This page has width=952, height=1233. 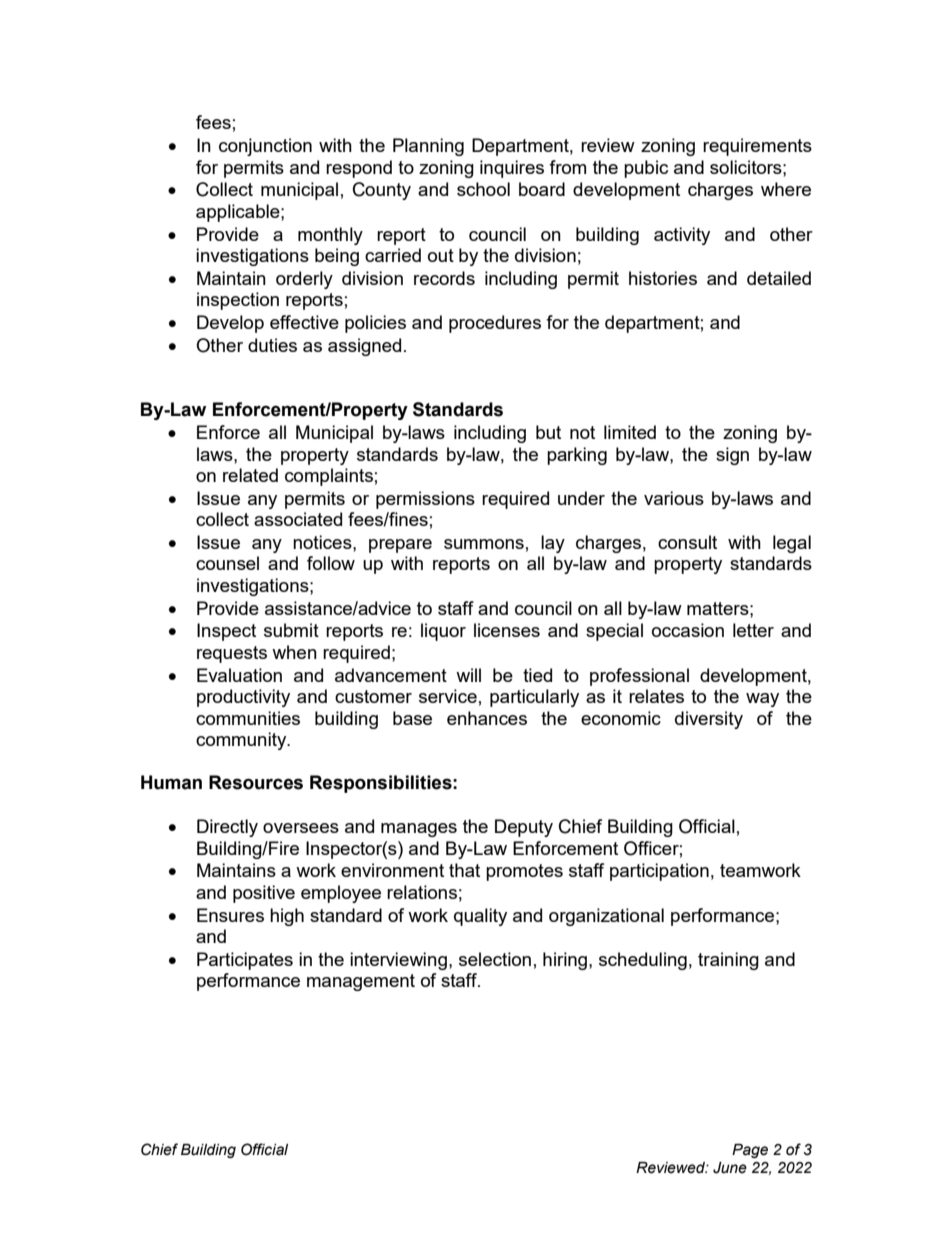 I want to click on training, so click(x=728, y=961).
